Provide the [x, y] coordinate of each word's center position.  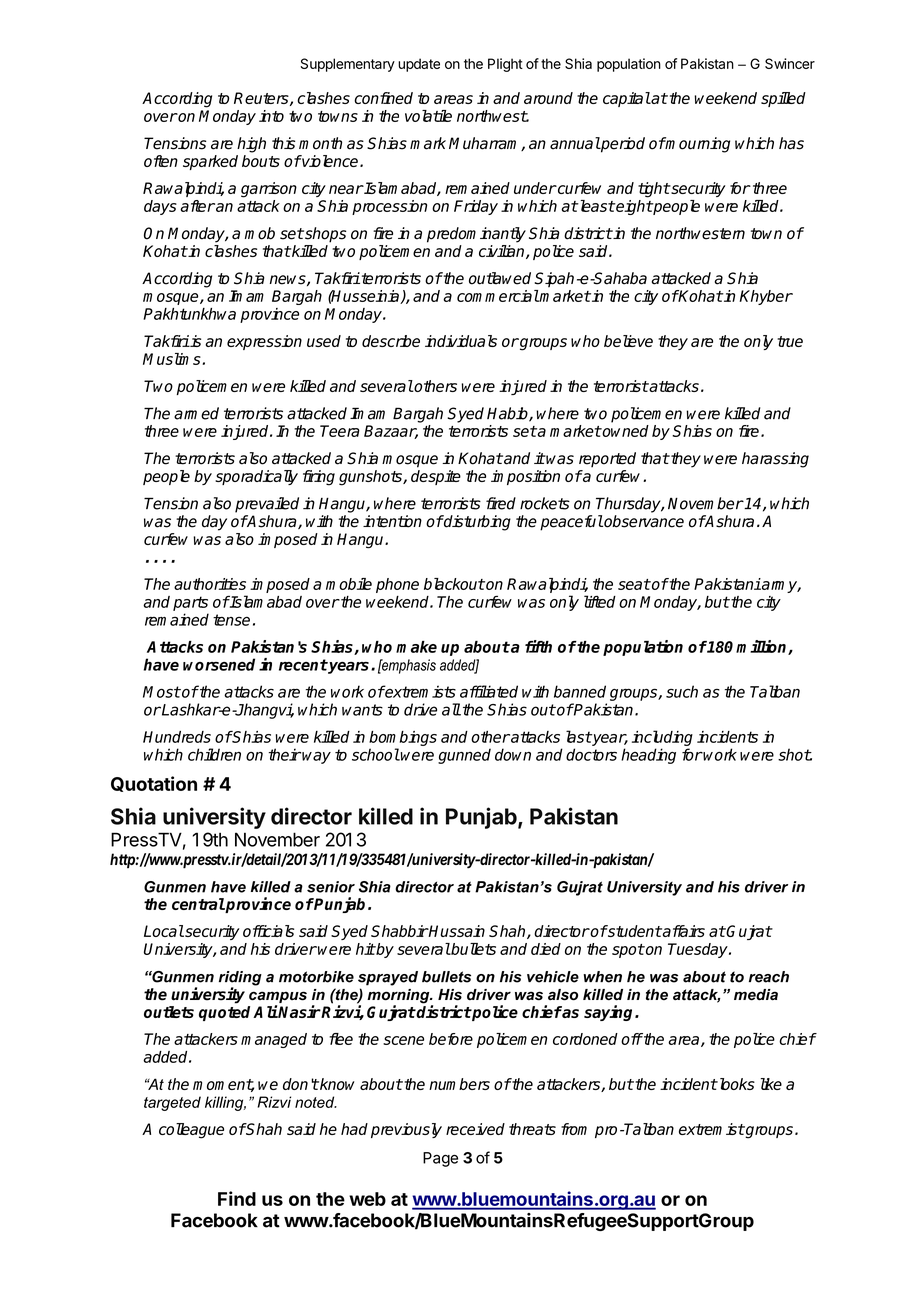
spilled [783, 99]
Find [237, 1198]
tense [231, 620]
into [271, 116]
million [762, 647]
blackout [454, 584]
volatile [428, 116]
